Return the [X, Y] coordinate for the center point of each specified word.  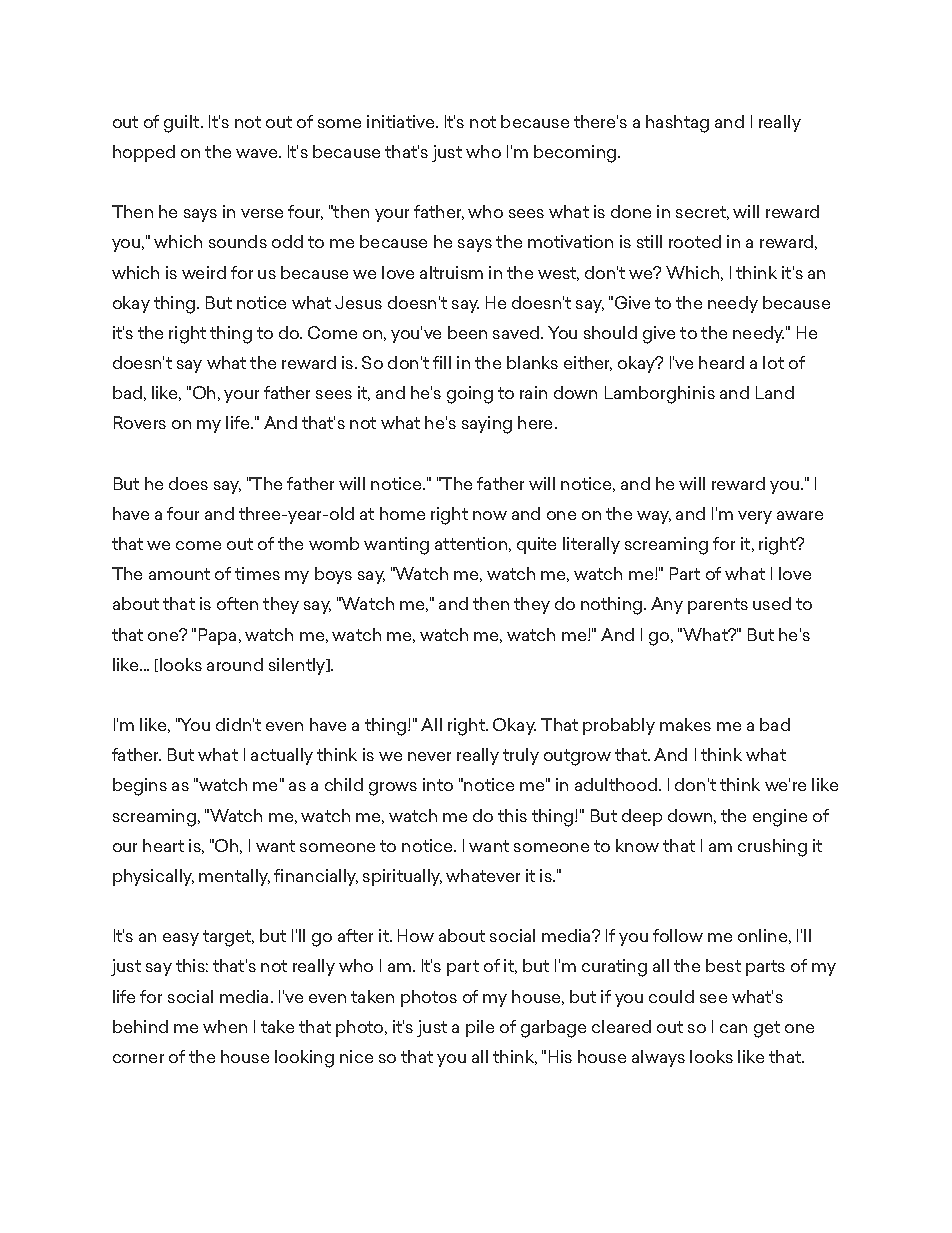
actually [282, 756]
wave [258, 153]
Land [775, 392]
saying [487, 425]
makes [685, 724]
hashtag [677, 124]
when [225, 1026]
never [429, 756]
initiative [402, 121]
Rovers [140, 422]
